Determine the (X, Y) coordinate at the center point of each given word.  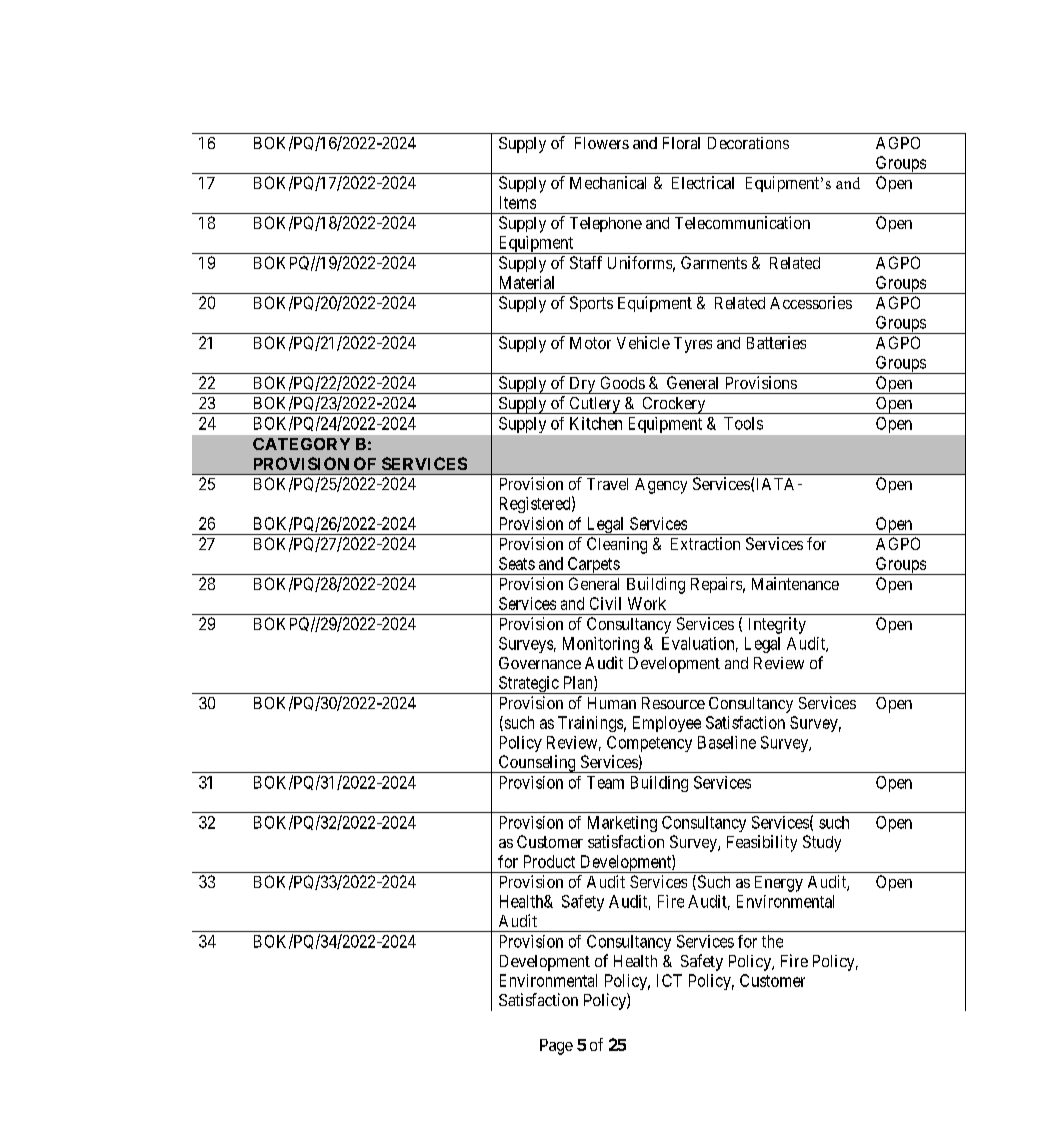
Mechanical (608, 182)
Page (556, 1047)
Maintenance (795, 583)
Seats (517, 563)
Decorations (748, 143)
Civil (605, 603)
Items (518, 202)
